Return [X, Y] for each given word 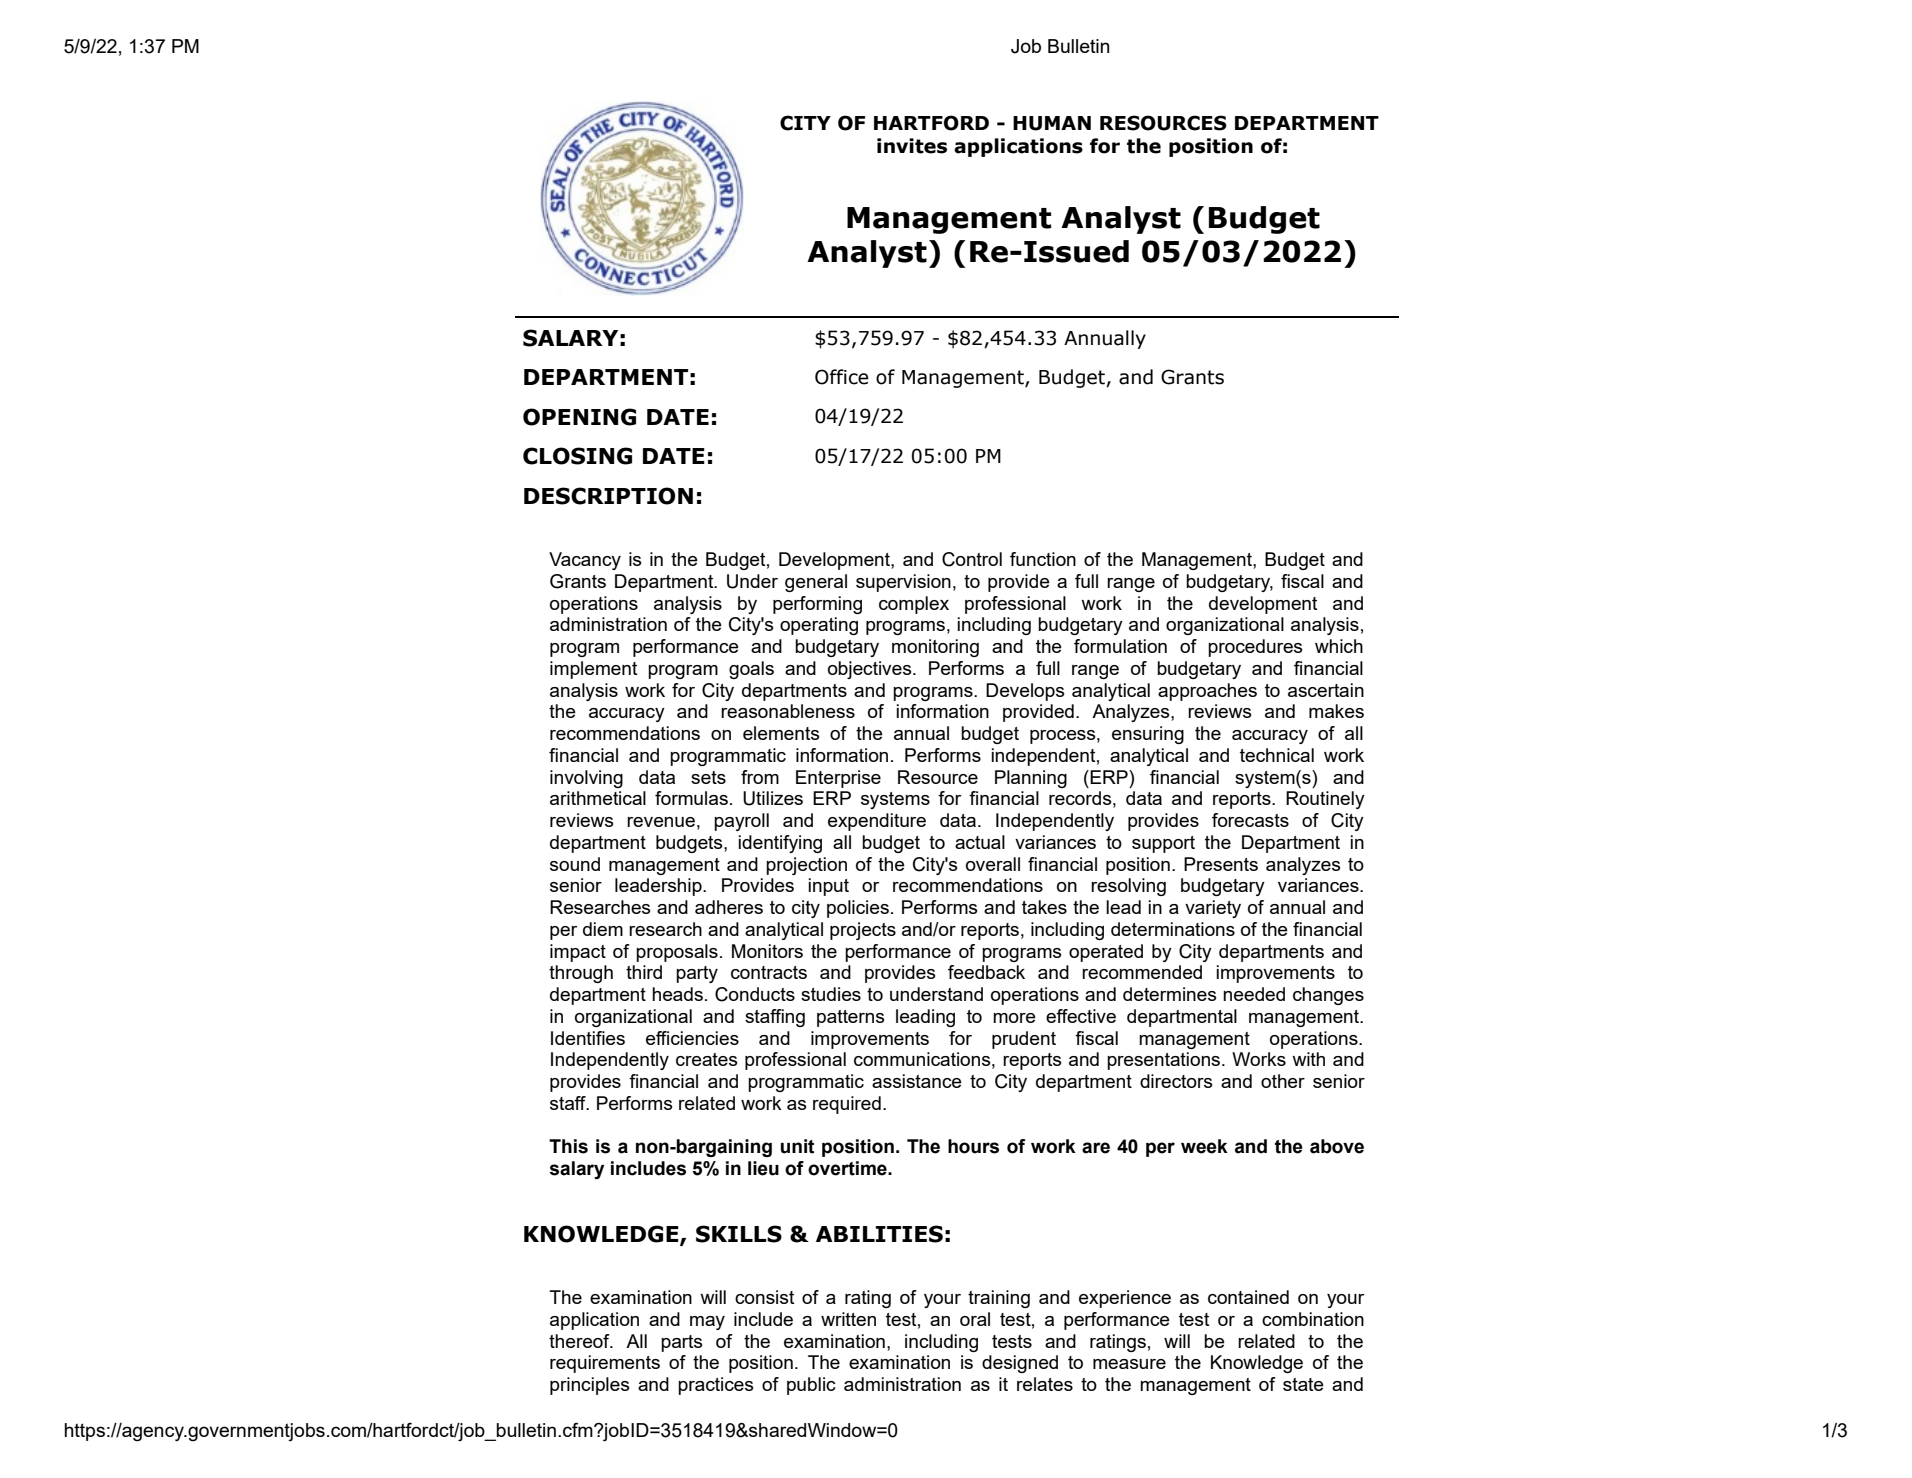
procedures [1255, 648]
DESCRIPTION [608, 496]
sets [708, 777]
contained [1248, 1297]
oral [975, 1319]
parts [681, 1343]
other [1283, 1081]
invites [912, 146]
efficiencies [692, 1038]
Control [972, 559]
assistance [917, 1081]
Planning [1031, 779]
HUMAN [1052, 123]
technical [1277, 755]
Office [842, 377]
